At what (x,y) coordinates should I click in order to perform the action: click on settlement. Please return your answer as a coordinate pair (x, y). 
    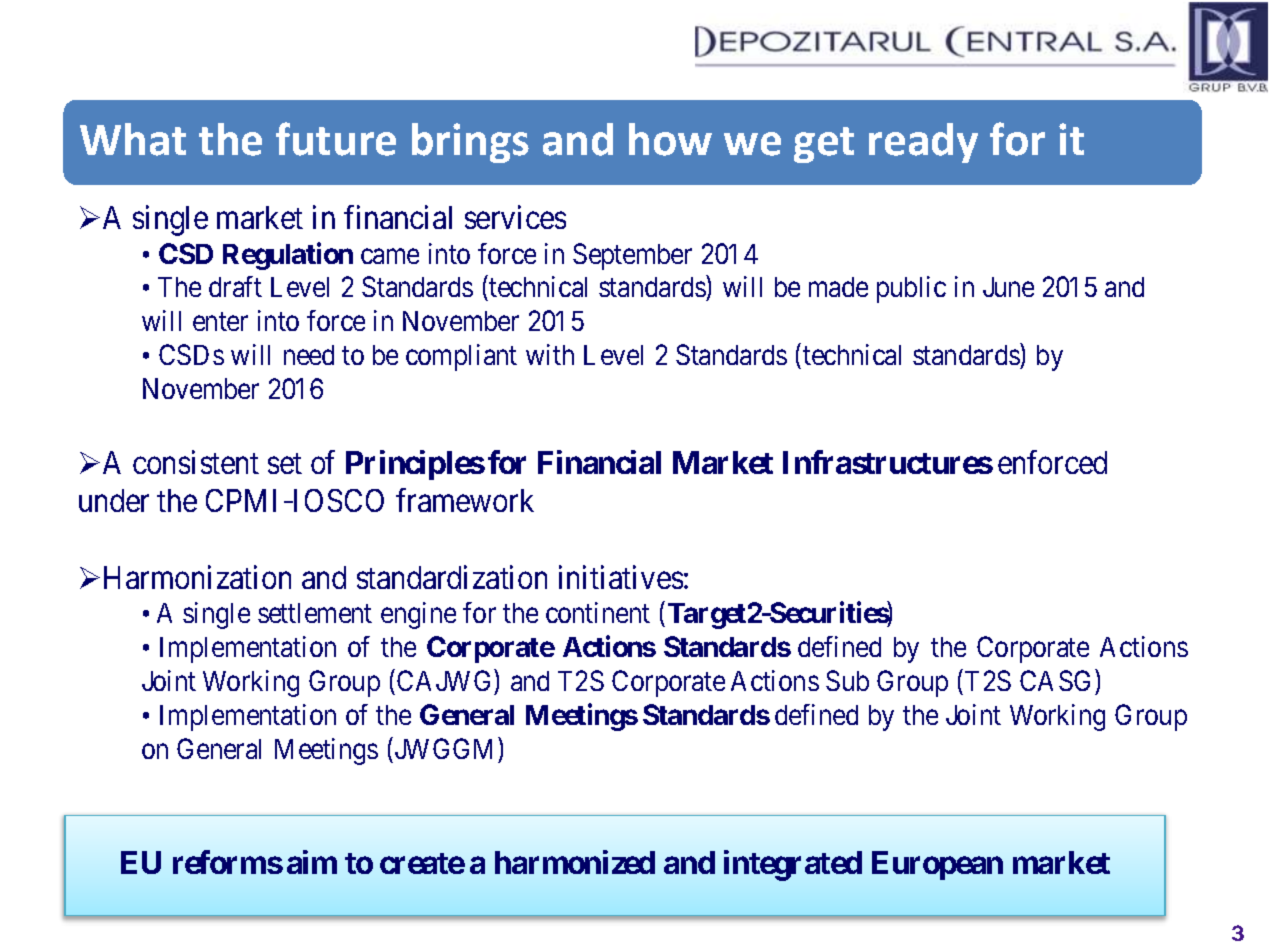
    Looking at the image, I should click on (315, 613).
